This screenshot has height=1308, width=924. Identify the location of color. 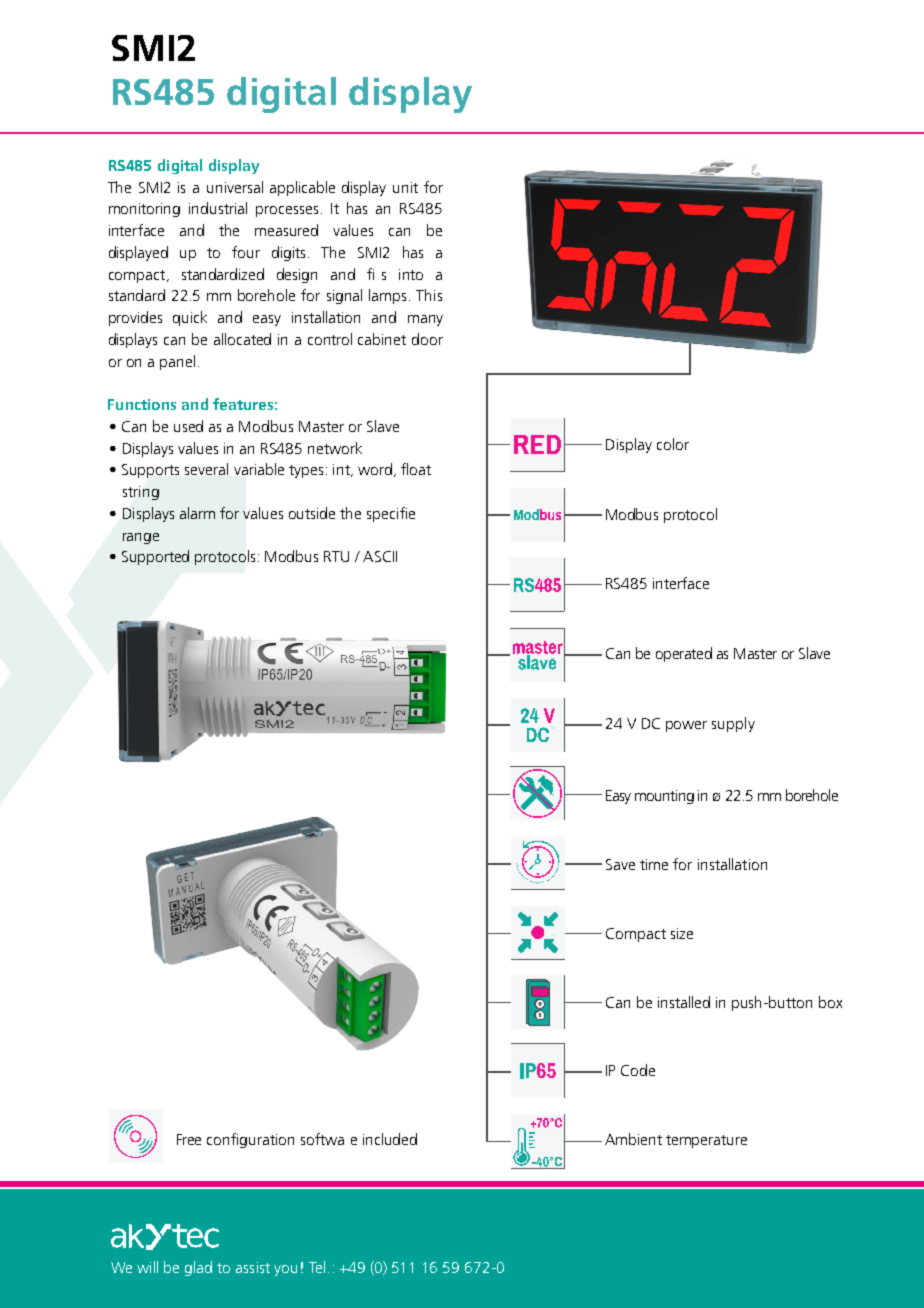
(673, 444).
